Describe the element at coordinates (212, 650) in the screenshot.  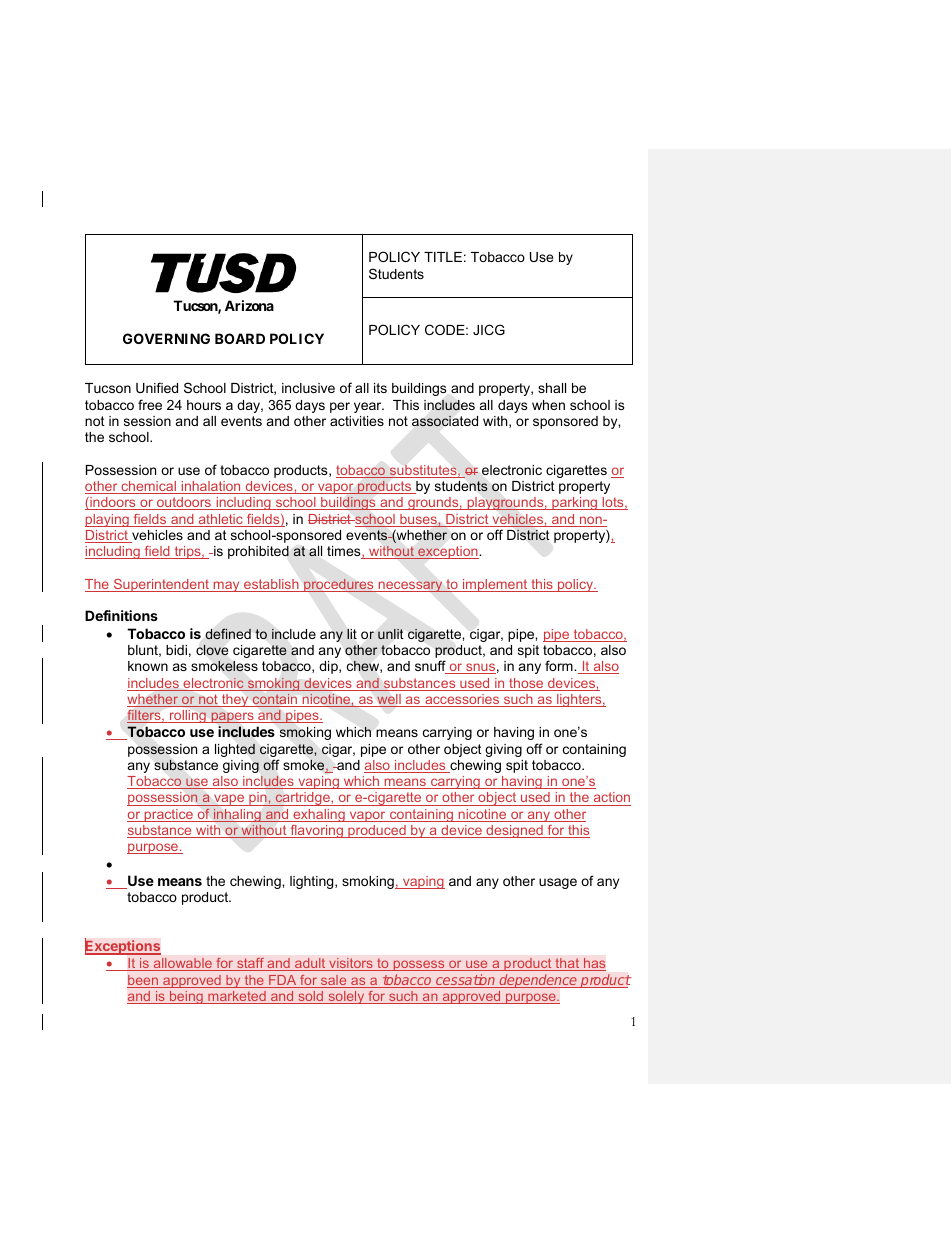
I see `clove` at that location.
